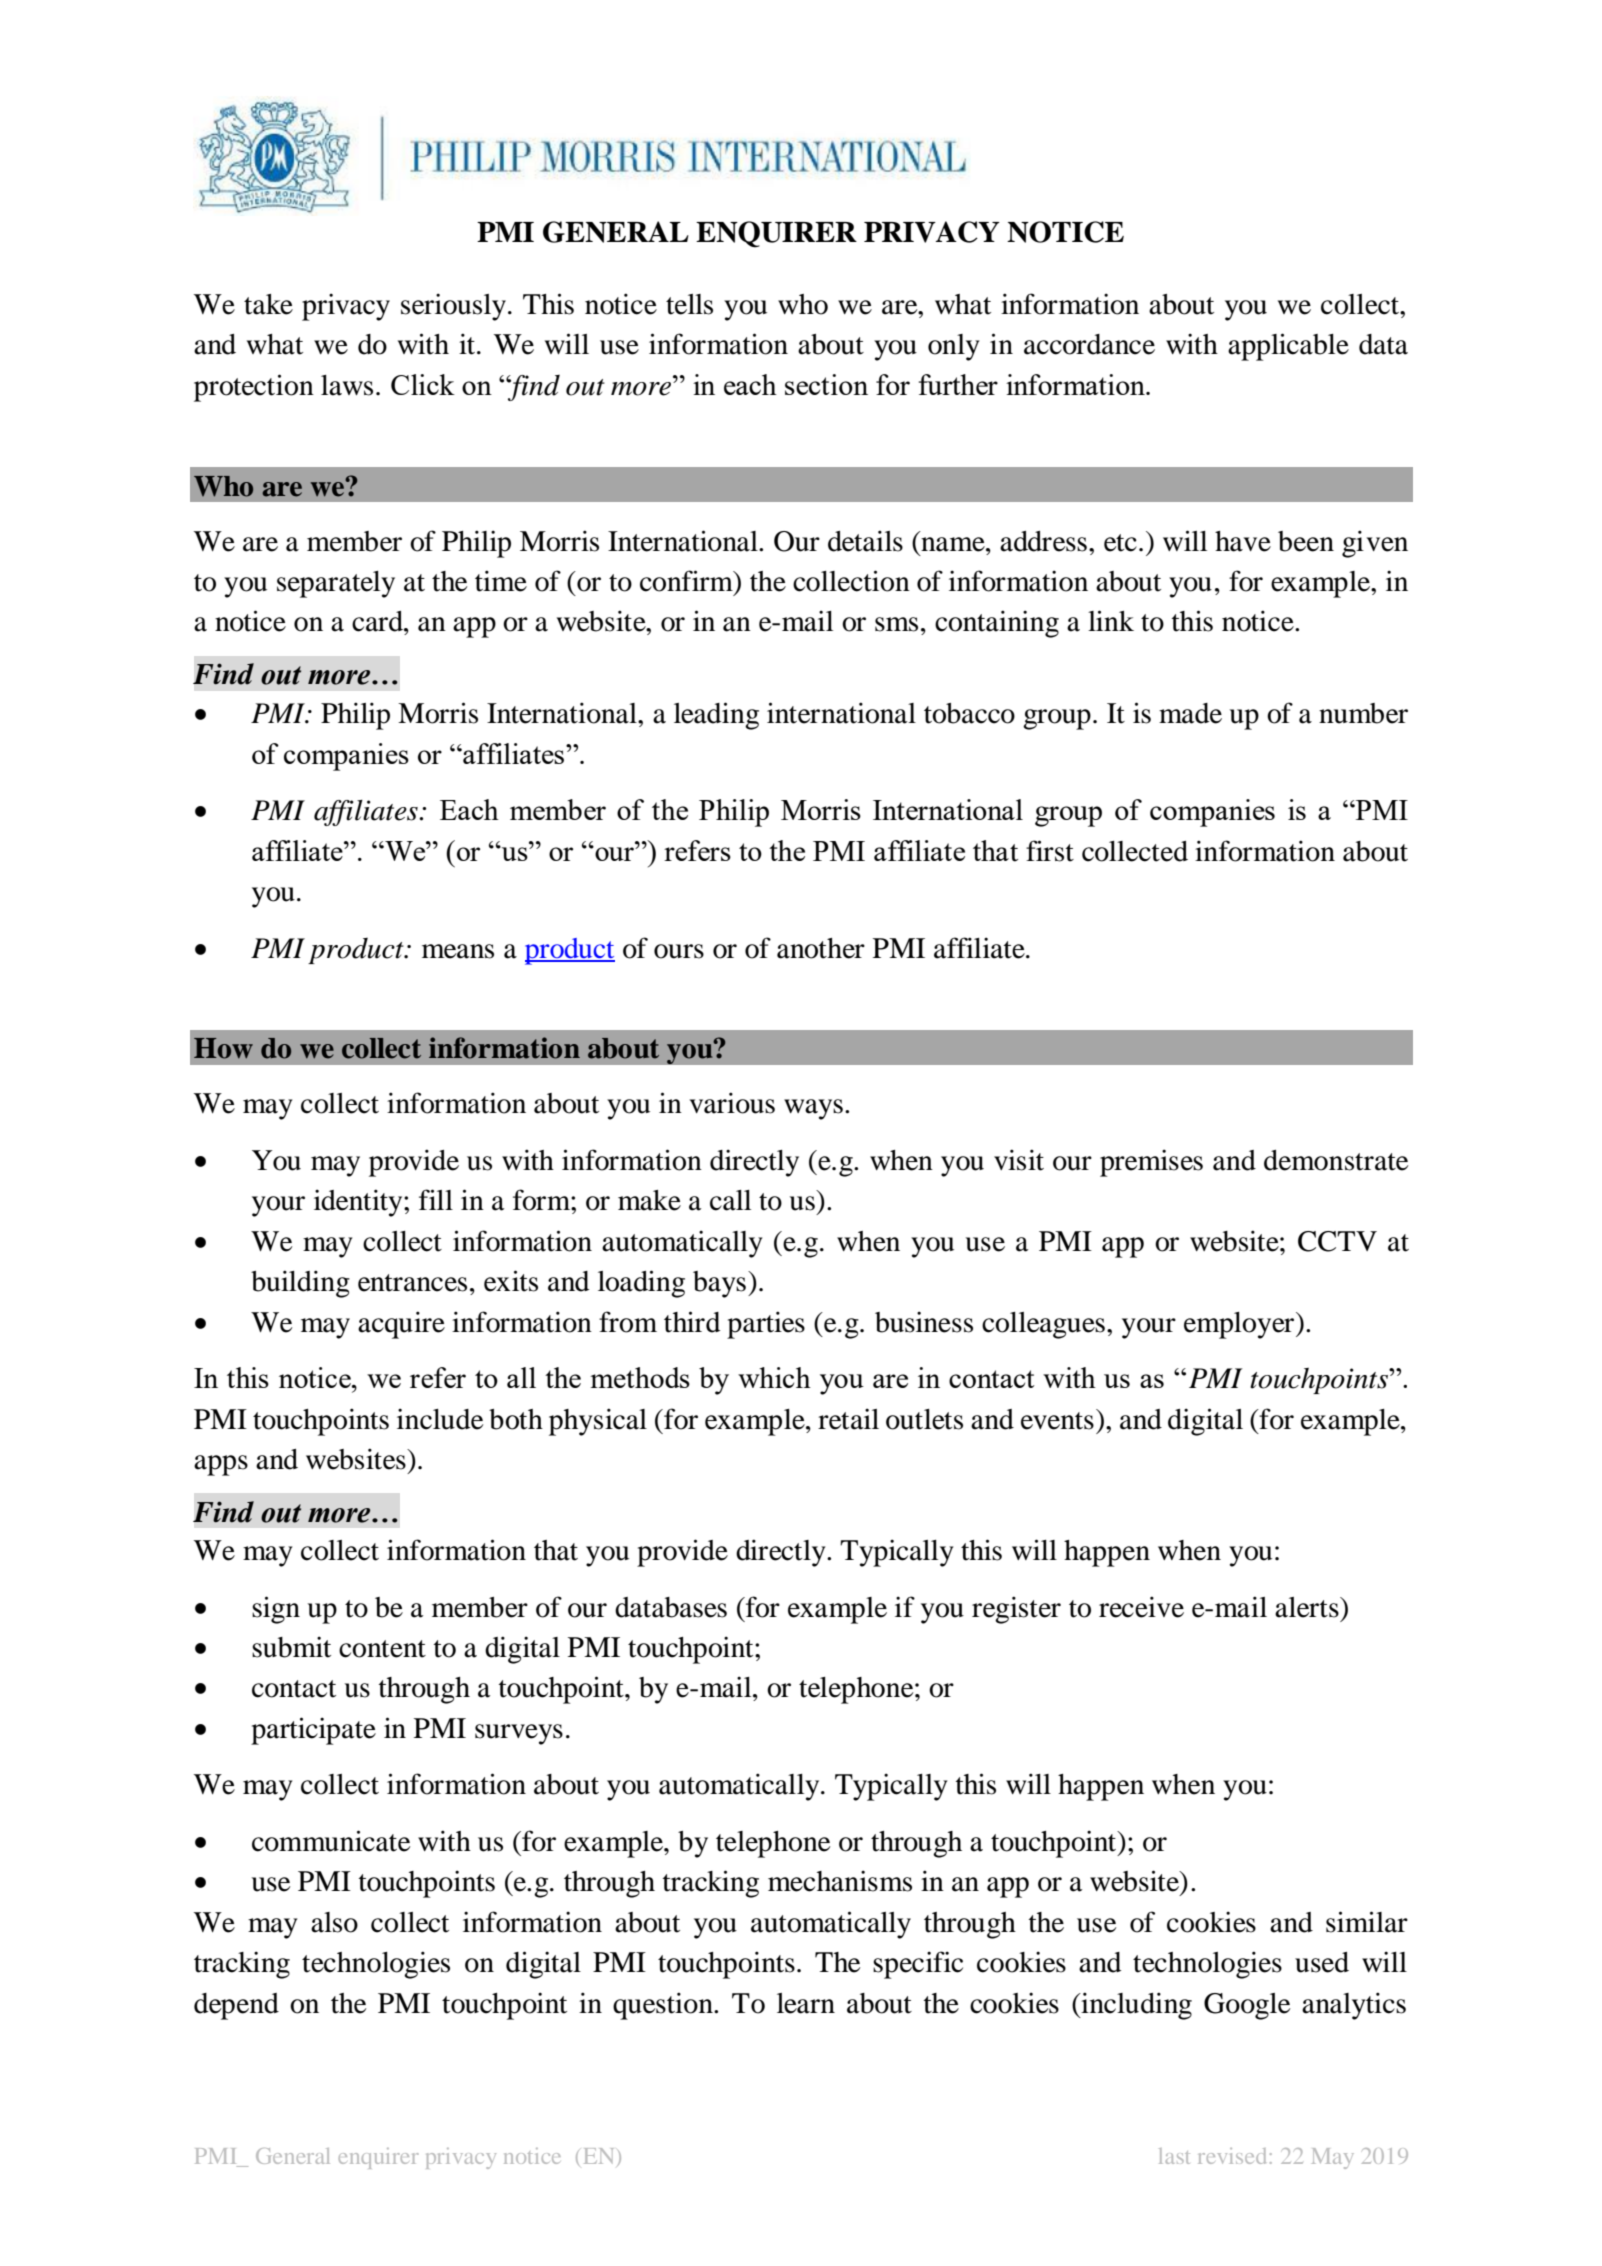 The image size is (1602, 2266). What do you see at coordinates (359, 1203) in the screenshot?
I see `identity` at bounding box center [359, 1203].
